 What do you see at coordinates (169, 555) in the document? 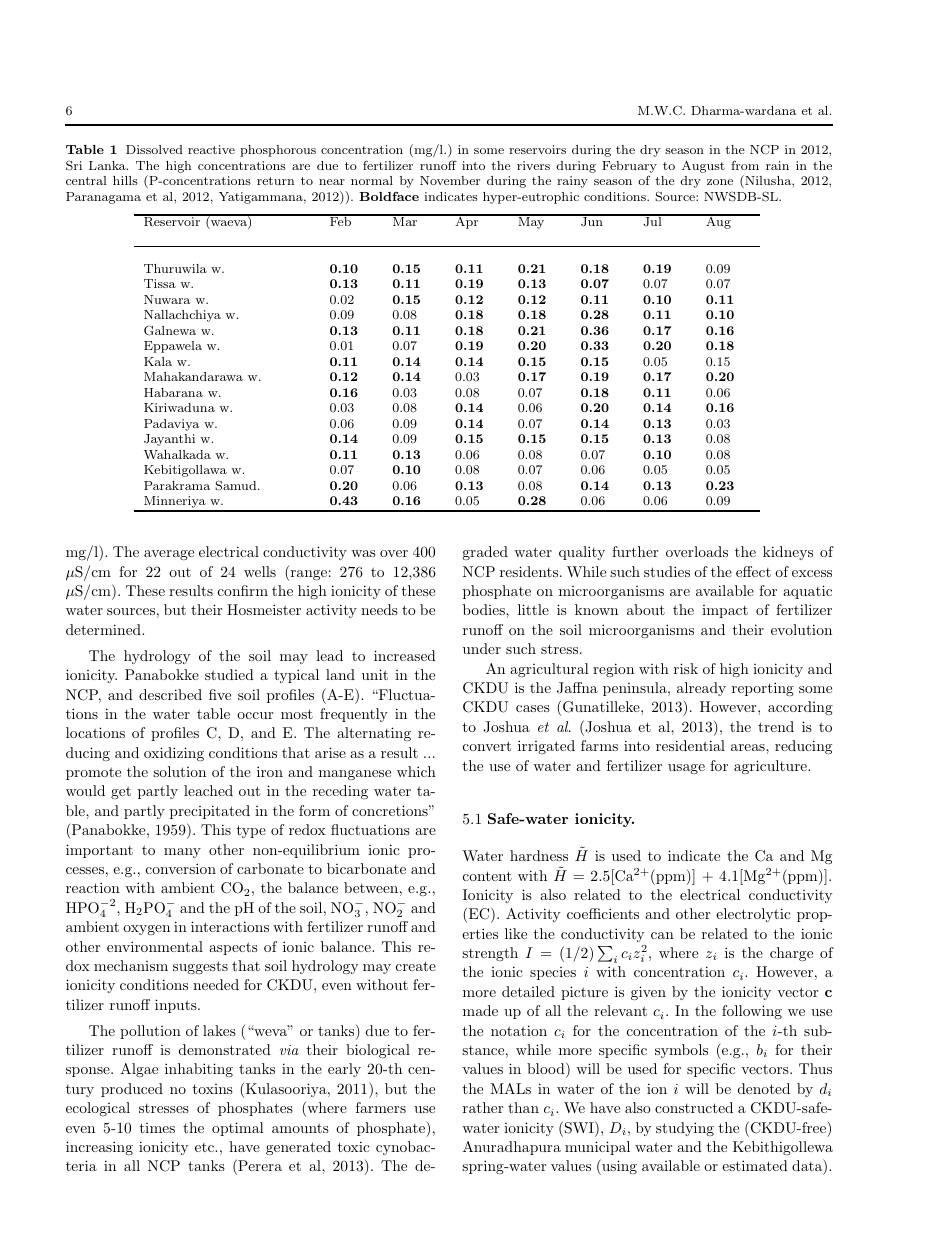
I see `average` at bounding box center [169, 555].
